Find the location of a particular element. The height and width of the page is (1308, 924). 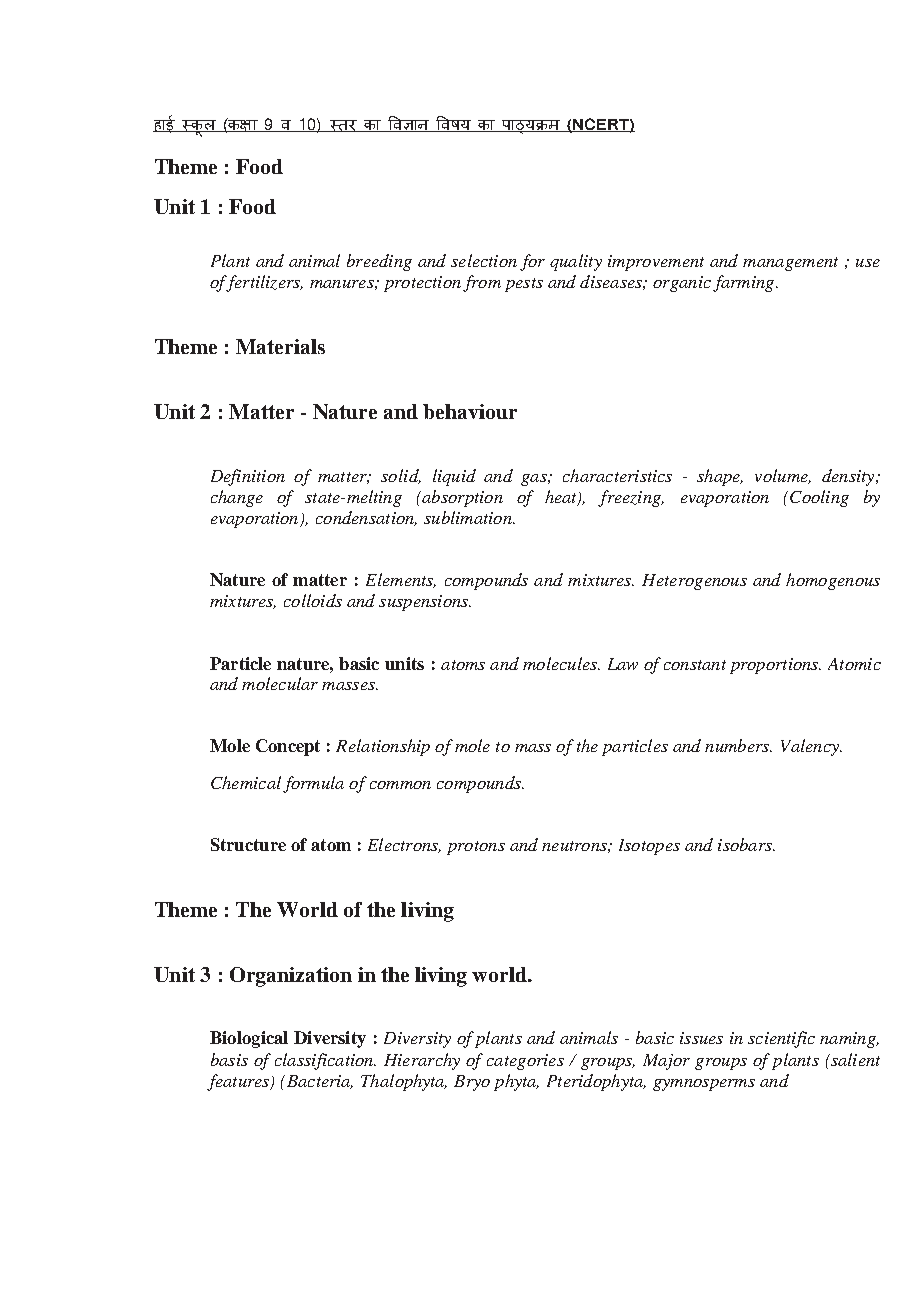

Definition is located at coordinates (248, 477).
